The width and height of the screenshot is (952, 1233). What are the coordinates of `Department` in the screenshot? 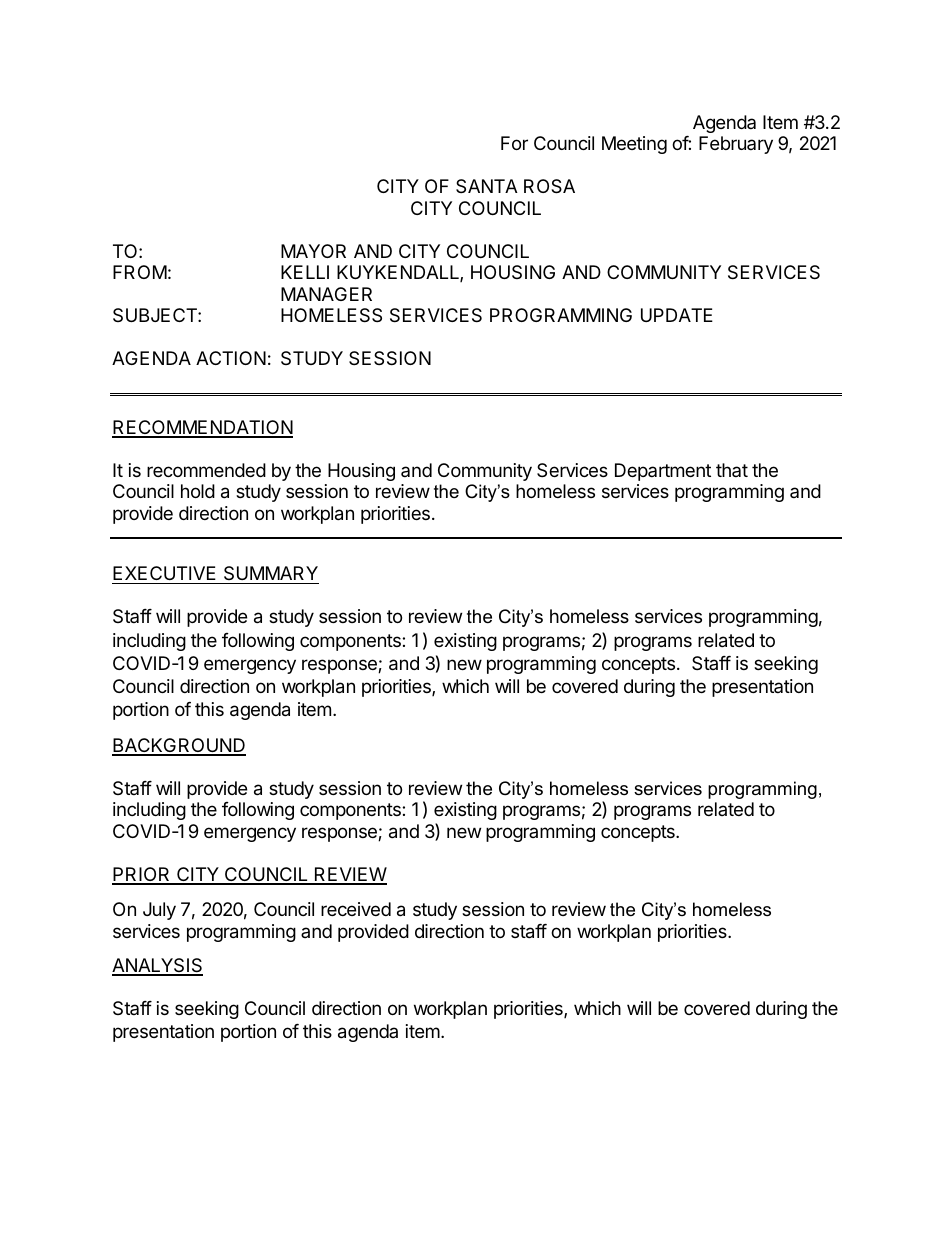 It's located at (663, 472).
